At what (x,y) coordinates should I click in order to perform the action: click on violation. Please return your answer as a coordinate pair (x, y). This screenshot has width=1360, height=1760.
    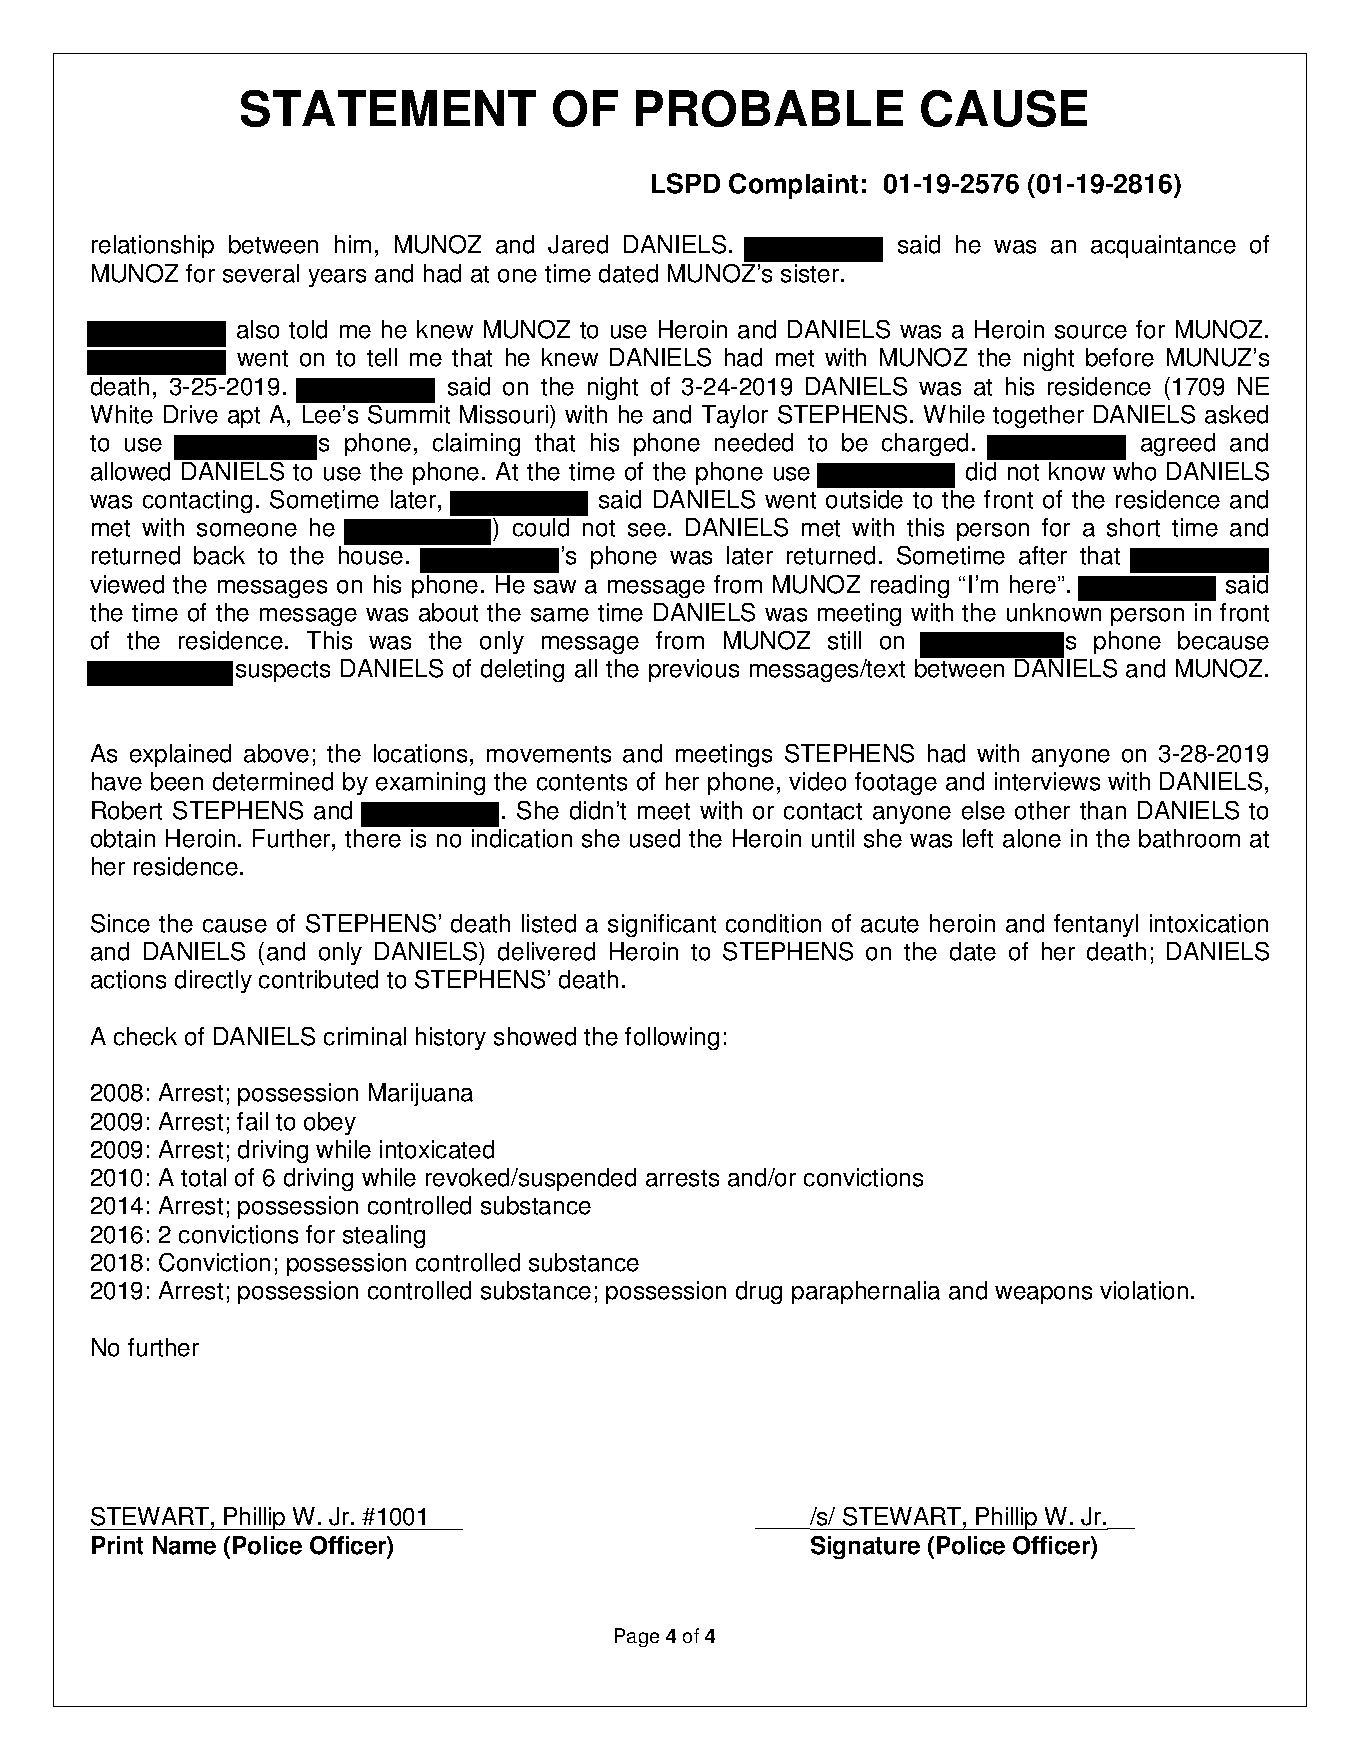
    Looking at the image, I should click on (1144, 1290).
